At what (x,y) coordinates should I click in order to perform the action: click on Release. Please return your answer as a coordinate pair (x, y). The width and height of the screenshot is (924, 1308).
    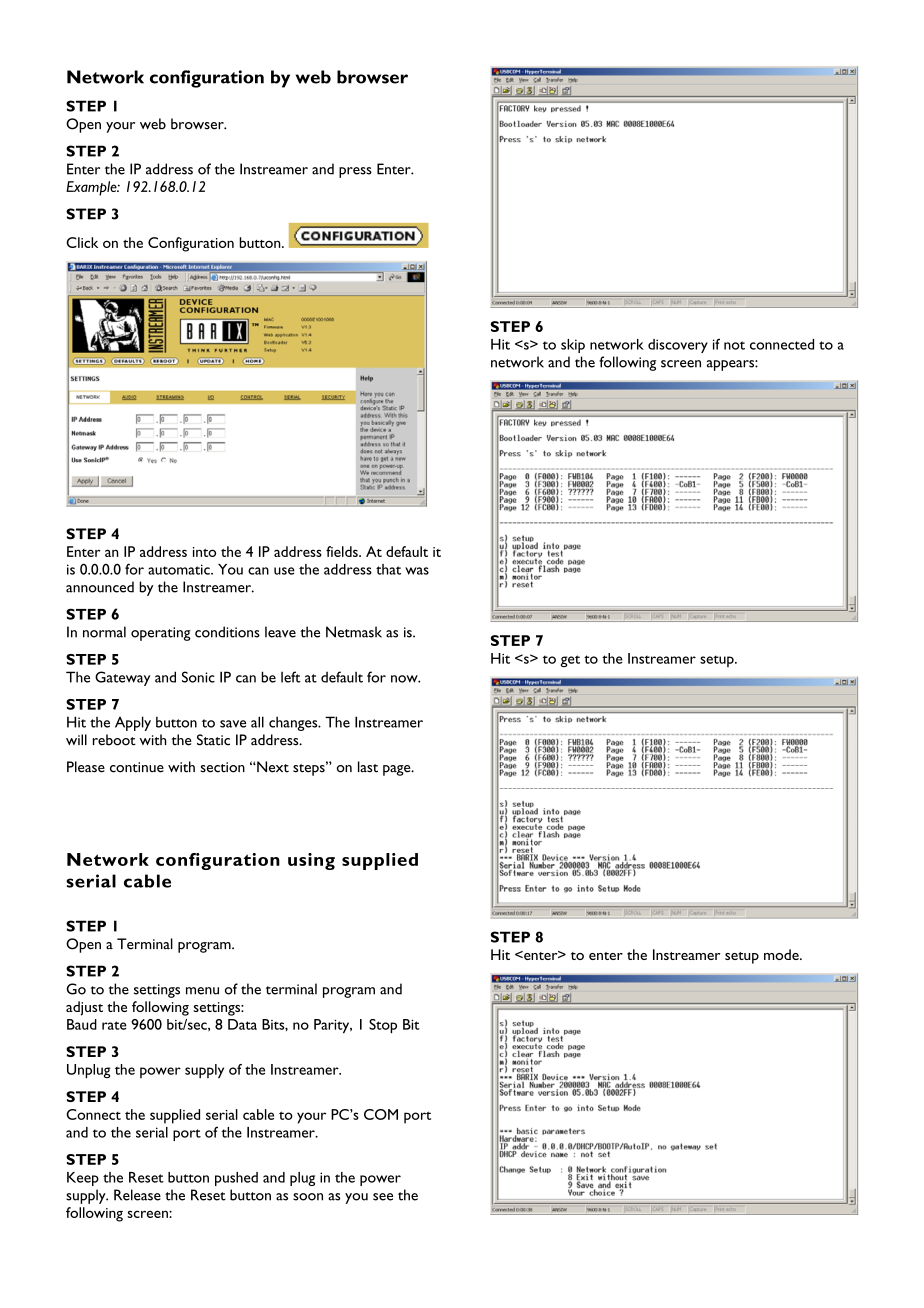
    Looking at the image, I should click on (137, 1195).
